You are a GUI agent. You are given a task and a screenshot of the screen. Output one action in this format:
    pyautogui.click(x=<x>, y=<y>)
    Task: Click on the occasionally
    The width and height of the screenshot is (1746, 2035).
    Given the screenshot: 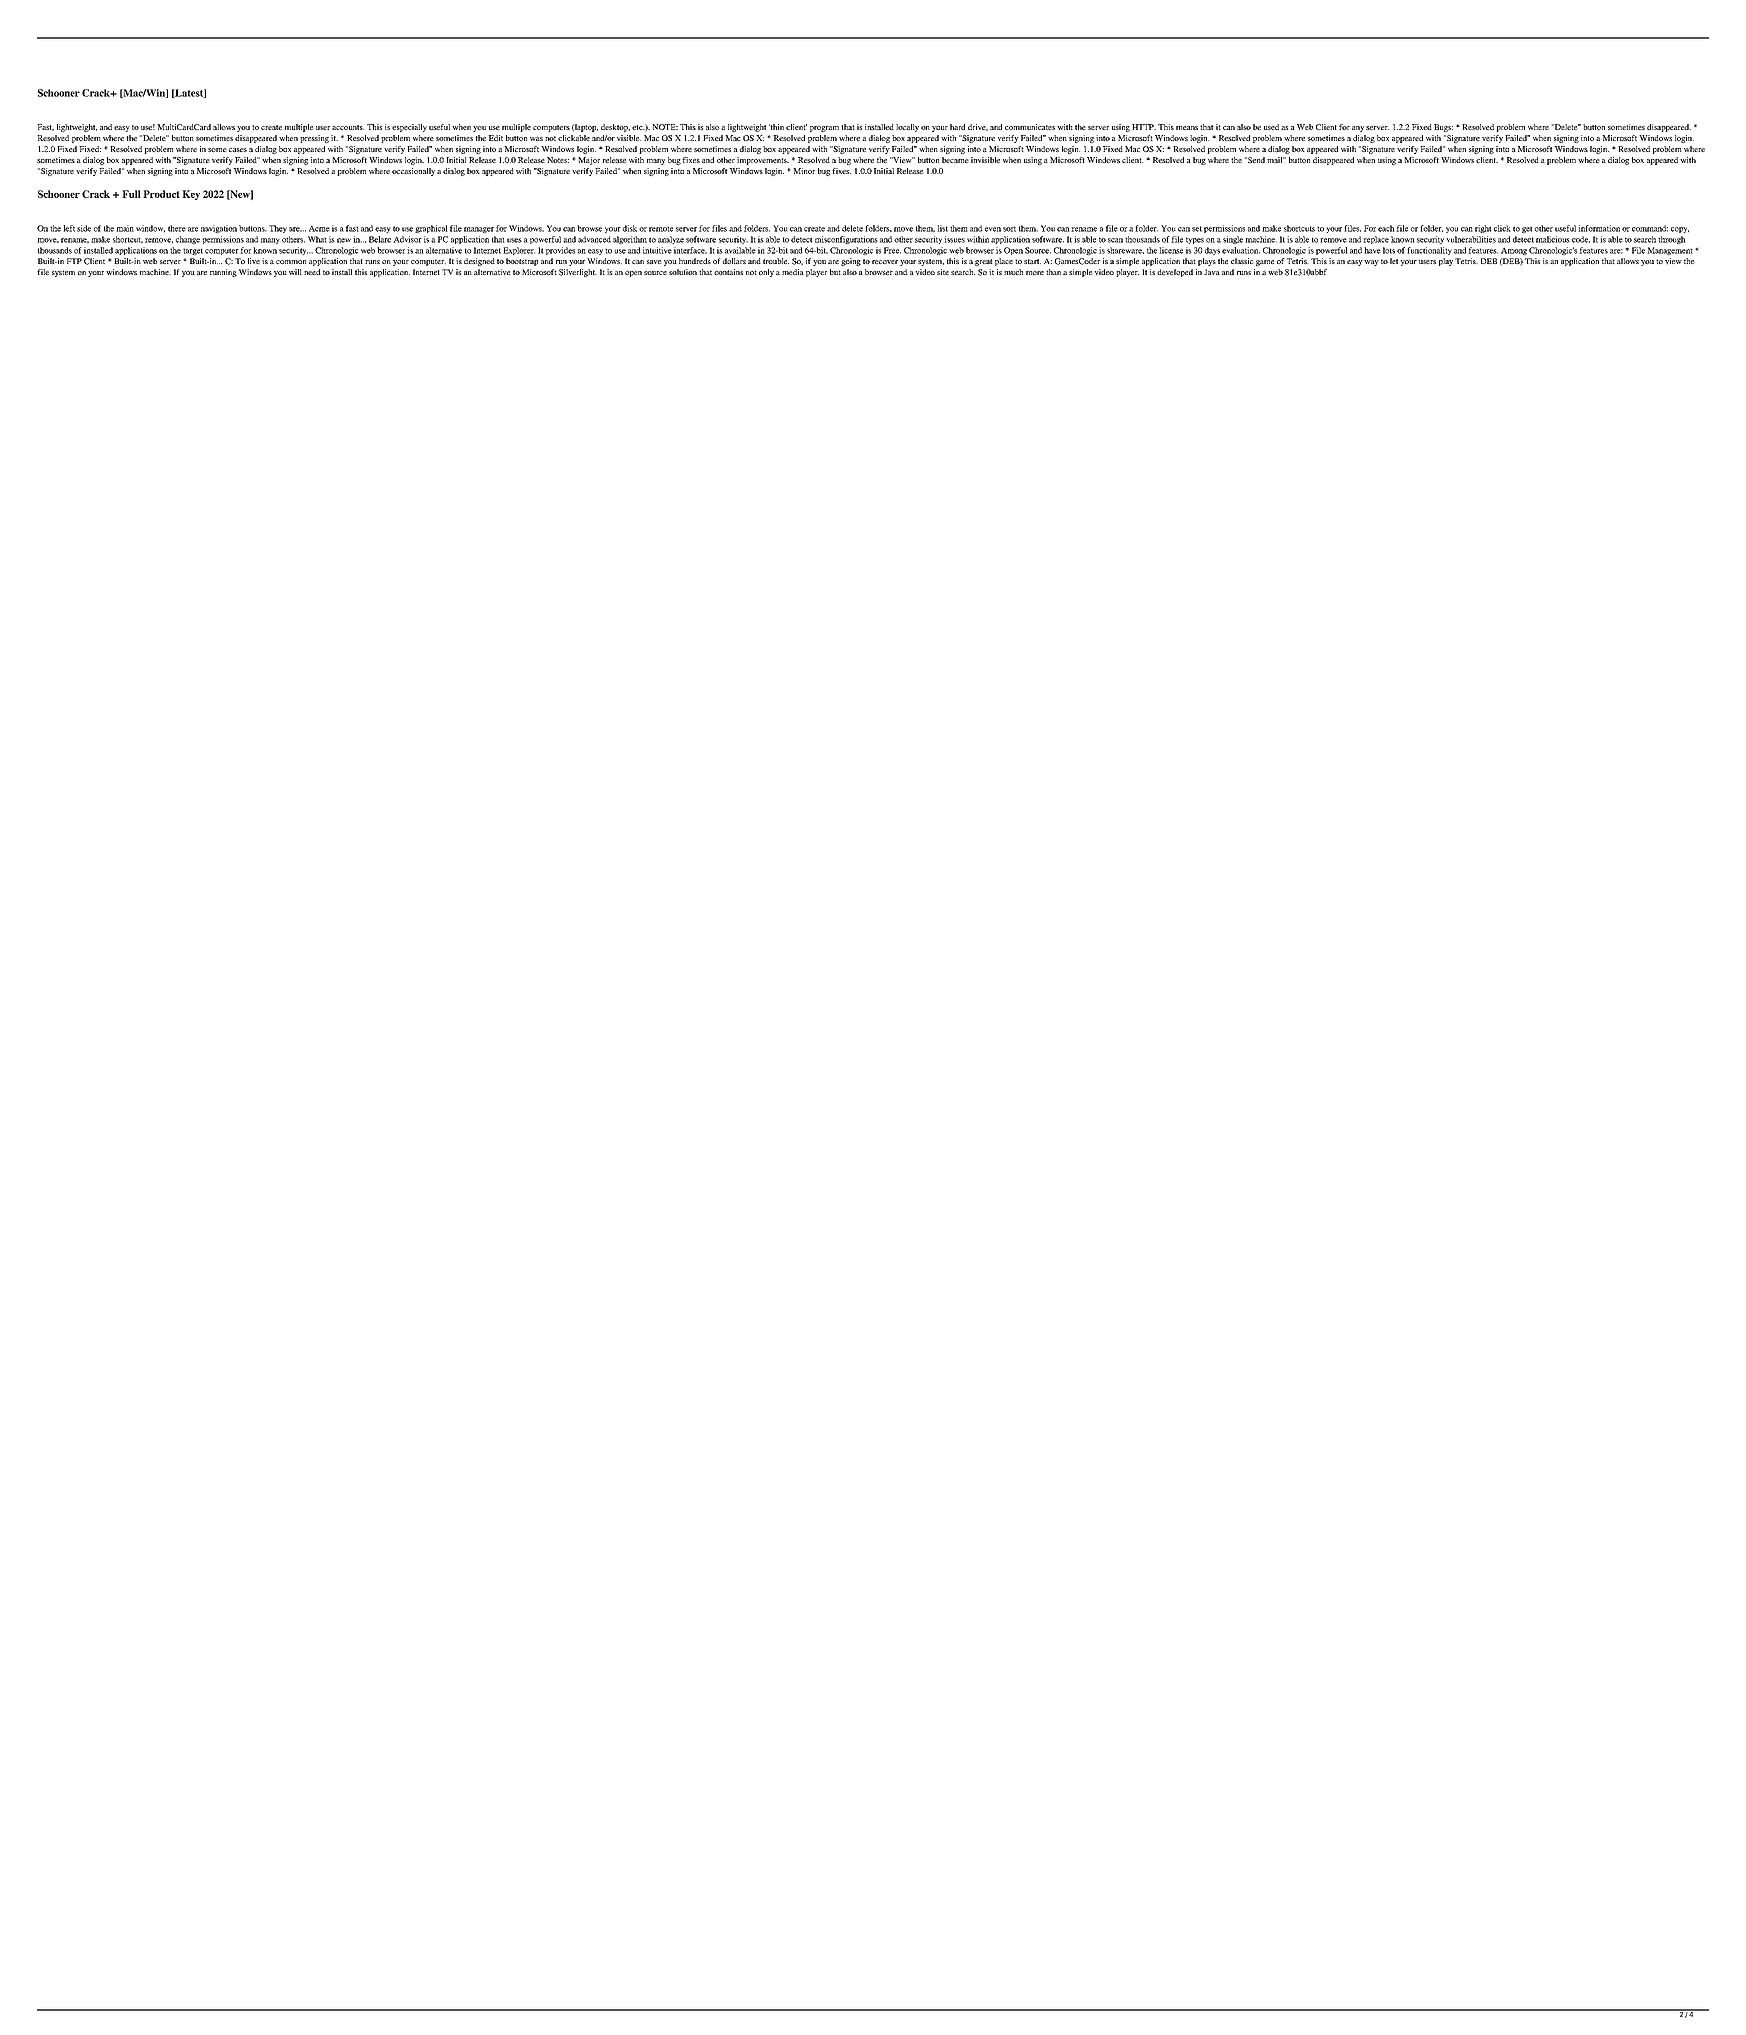 What is the action you would take?
    pyautogui.click(x=413, y=172)
